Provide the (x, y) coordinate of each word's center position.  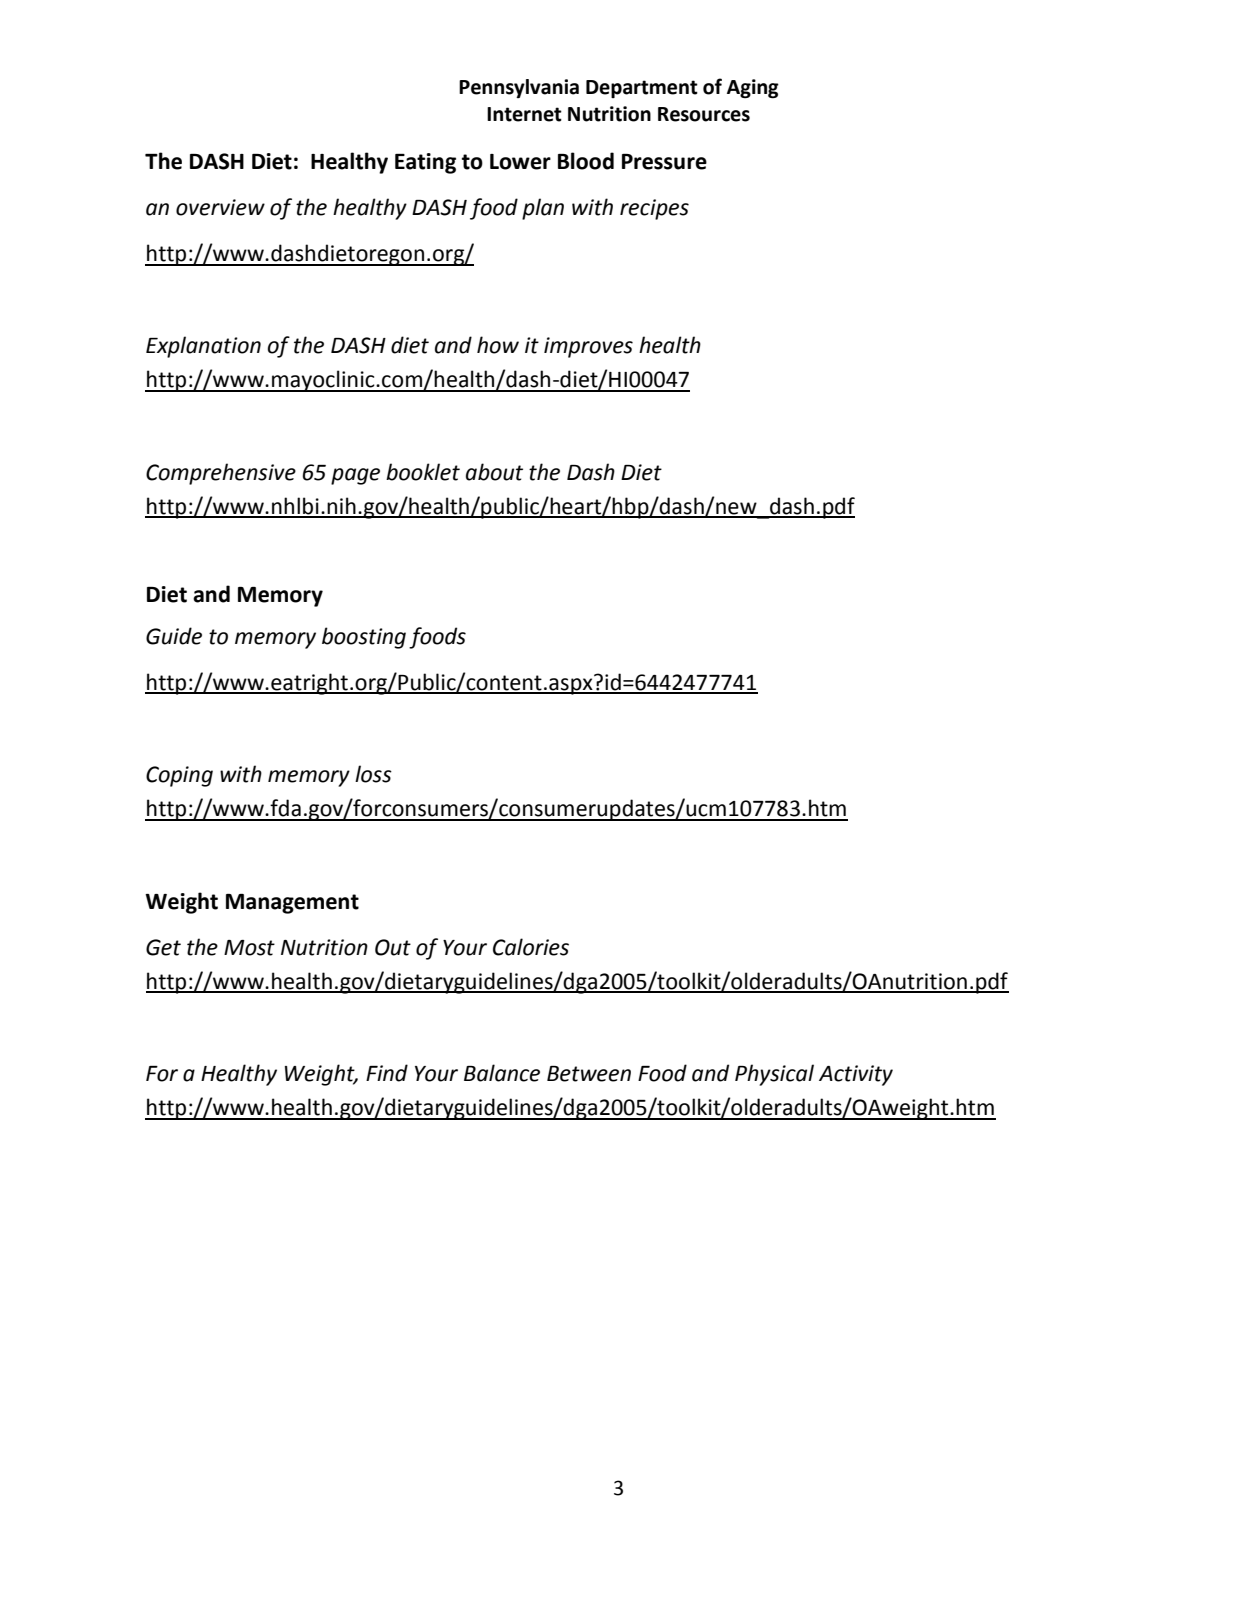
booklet (423, 472)
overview (220, 207)
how (498, 345)
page (355, 476)
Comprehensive (221, 474)
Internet (524, 114)
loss (373, 774)
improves (588, 347)
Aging (753, 89)
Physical (774, 1075)
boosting (364, 638)
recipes (654, 209)
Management (292, 904)
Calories (531, 947)
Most (249, 948)
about (494, 472)
